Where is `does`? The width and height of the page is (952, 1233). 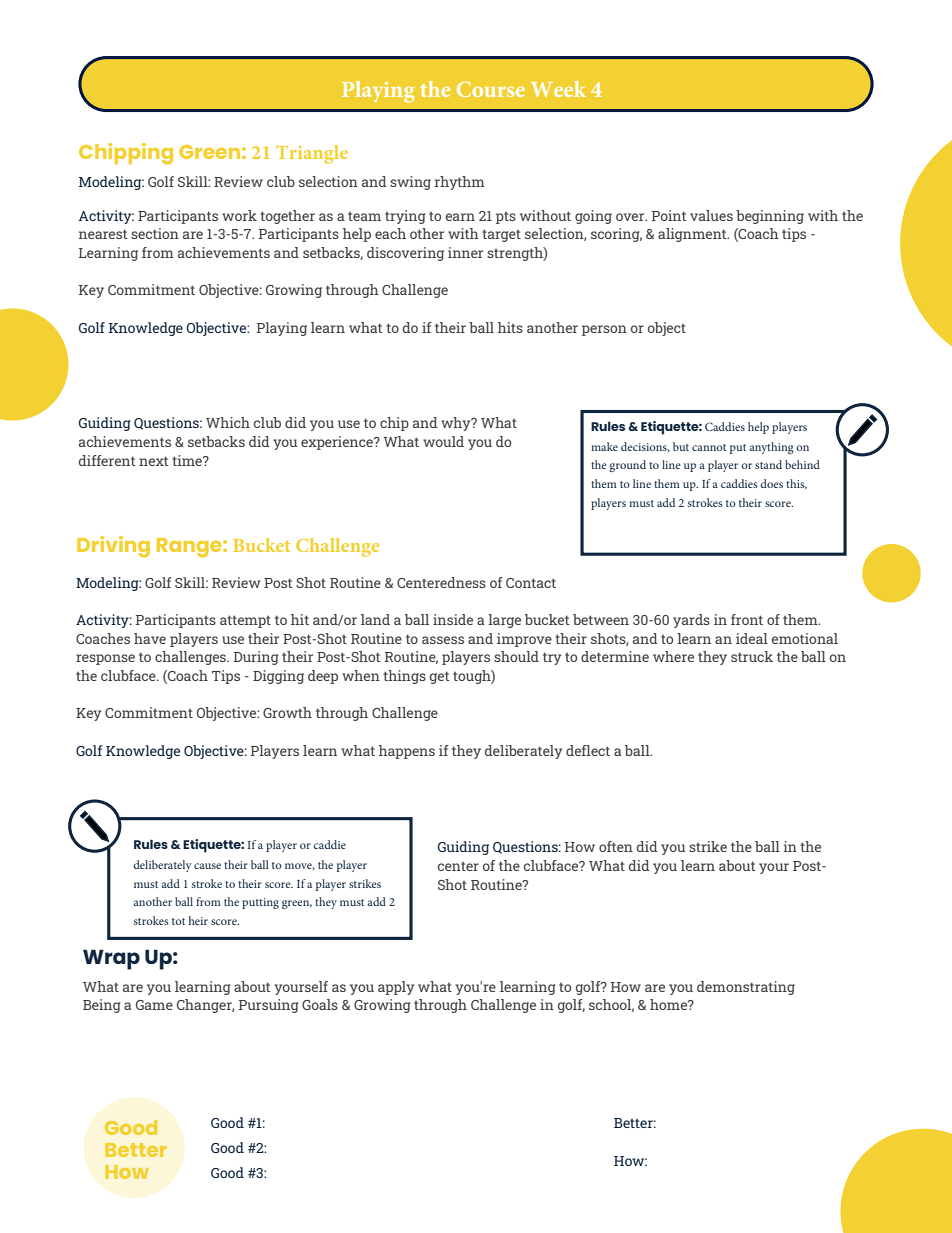
does is located at coordinates (771, 483).
